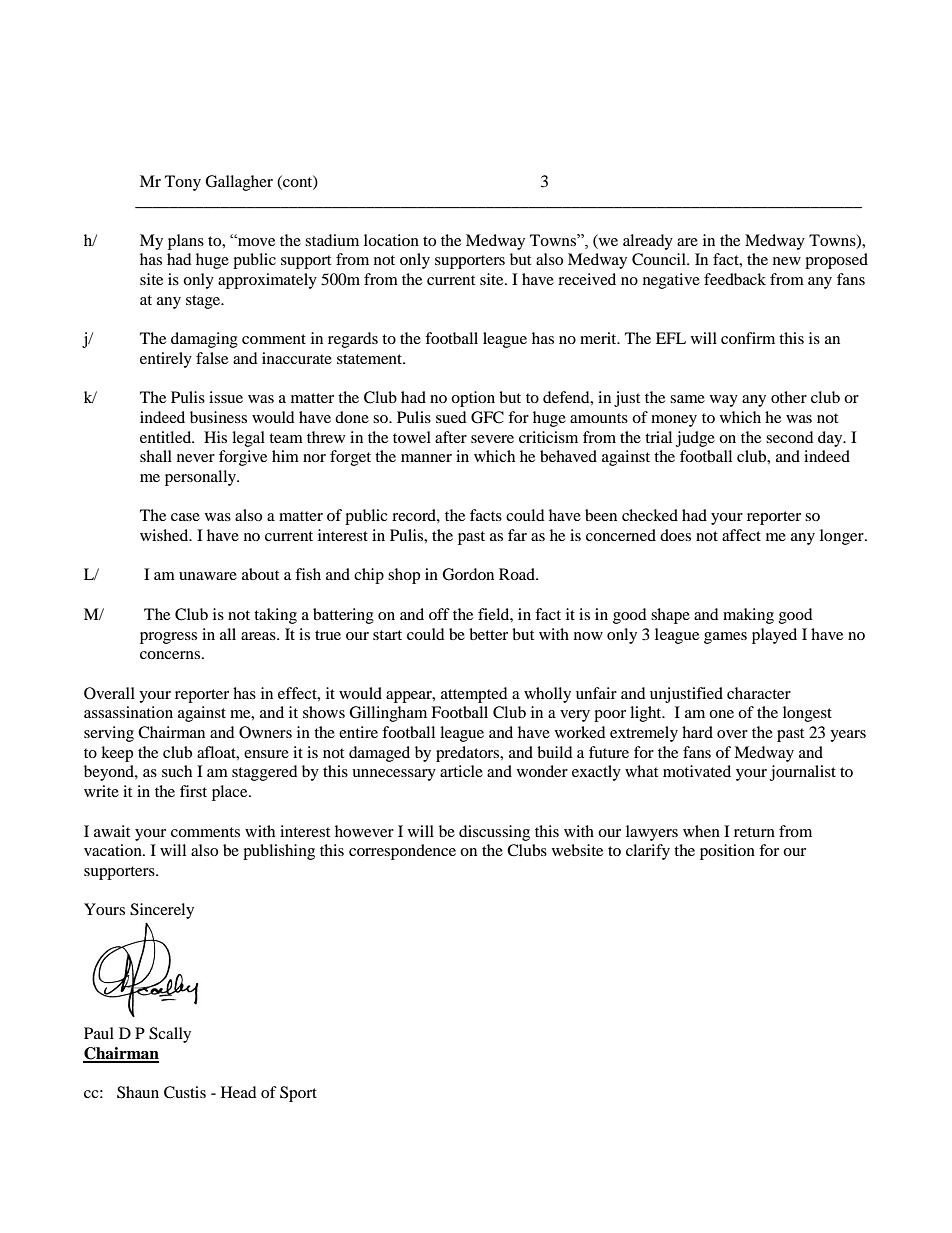 Image resolution: width=952 pixels, height=1233 pixels. I want to click on location, so click(391, 240).
